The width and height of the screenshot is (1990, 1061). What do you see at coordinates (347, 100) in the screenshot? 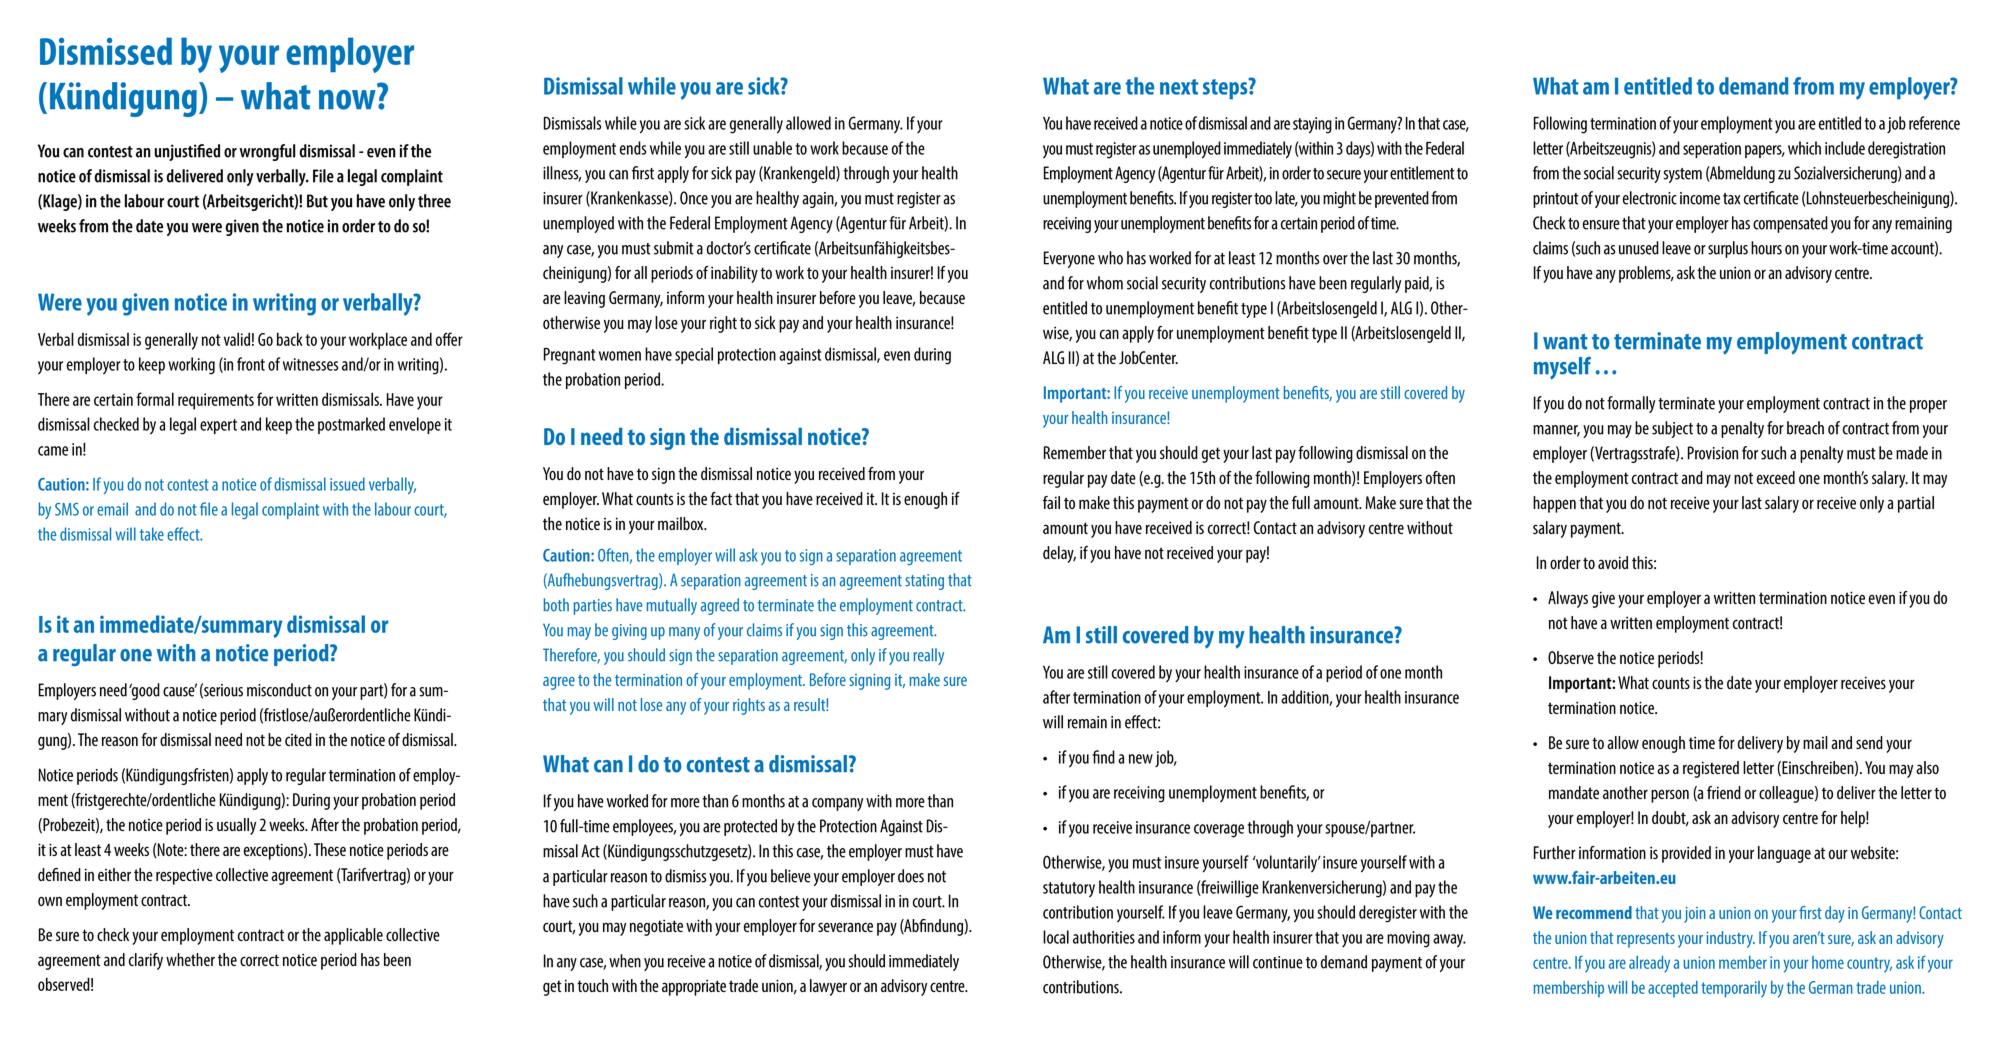
I see `now` at bounding box center [347, 100].
